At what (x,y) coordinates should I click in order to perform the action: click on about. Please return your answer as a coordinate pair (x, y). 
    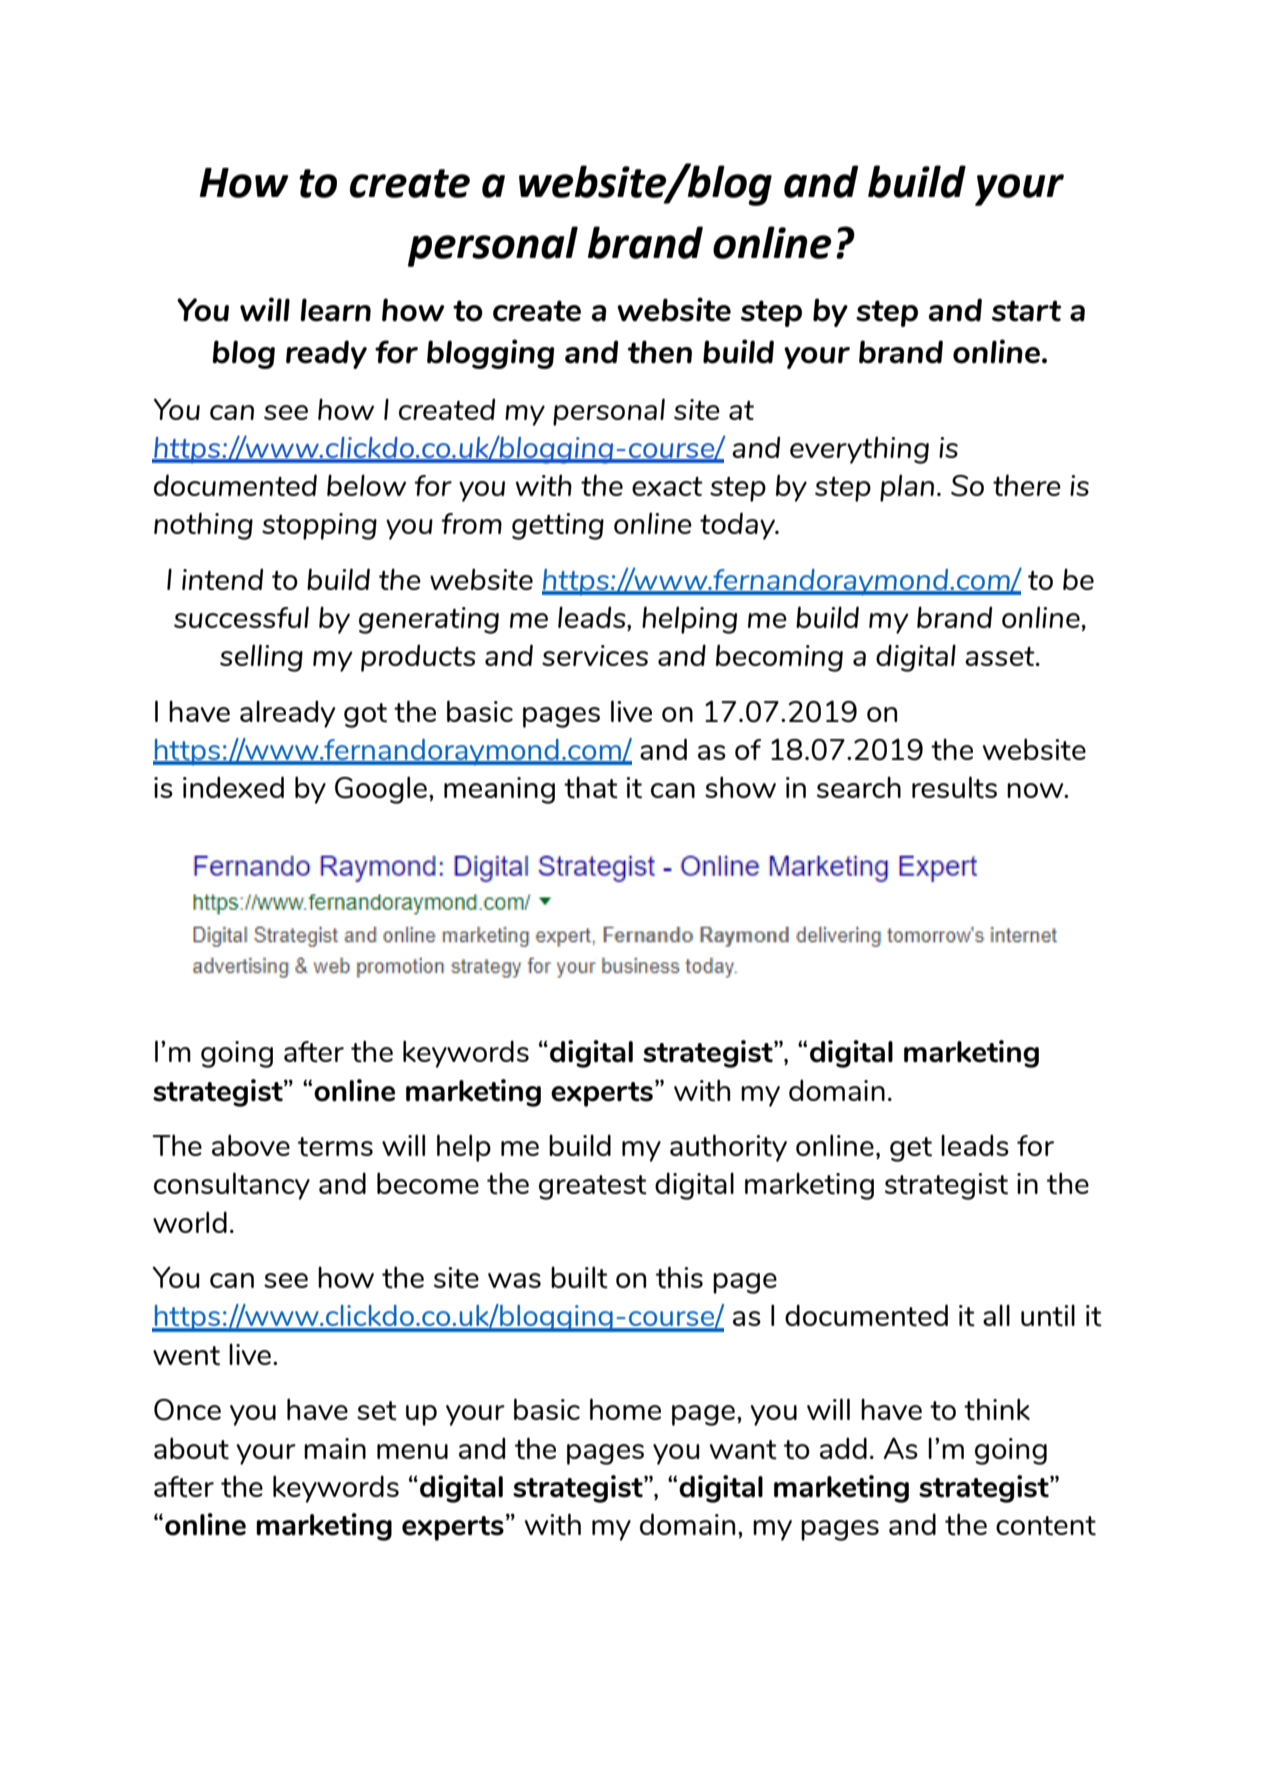
    Looking at the image, I should click on (191, 1448).
